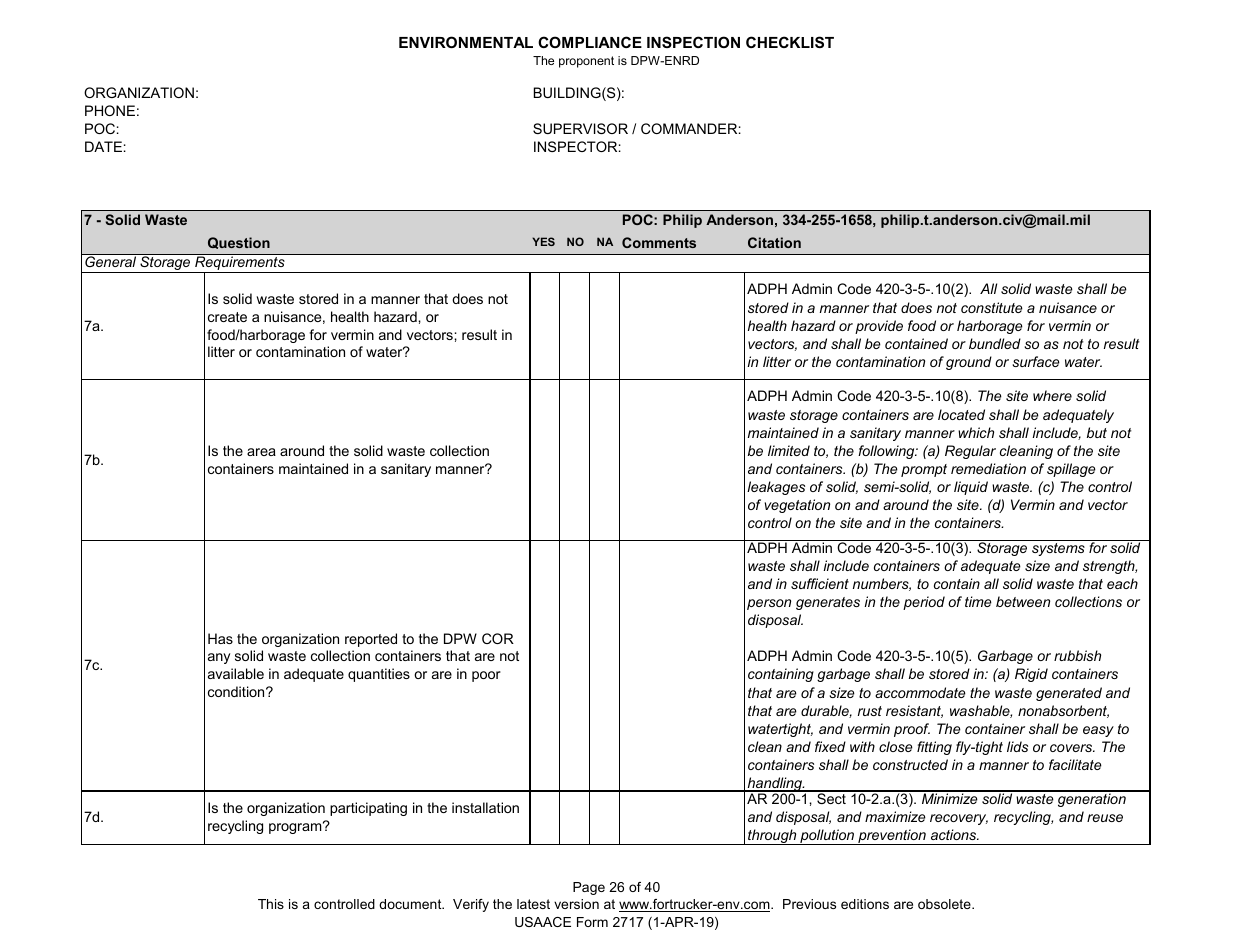 The image size is (1233, 952). I want to click on proponent, so click(586, 62).
